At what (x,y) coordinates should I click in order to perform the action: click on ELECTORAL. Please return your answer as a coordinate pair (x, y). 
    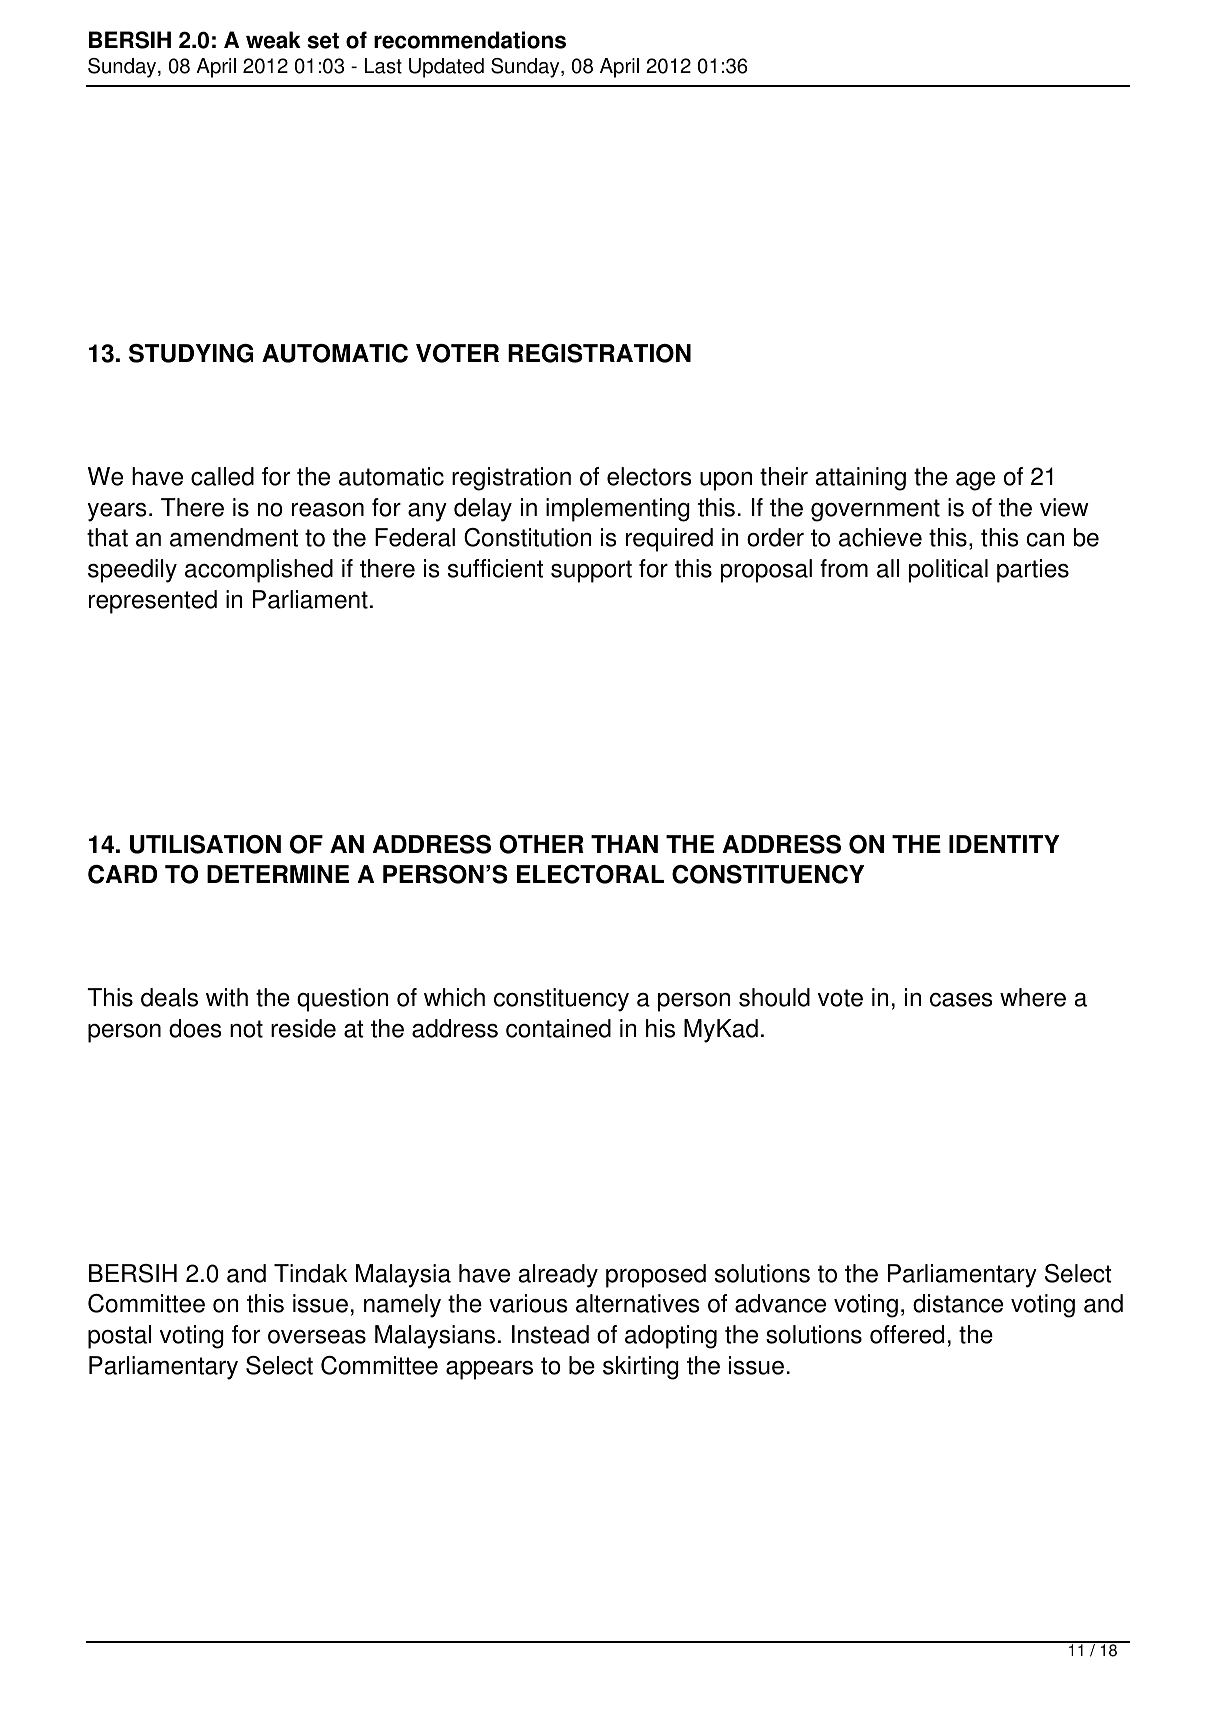
    Looking at the image, I should click on (590, 874).
